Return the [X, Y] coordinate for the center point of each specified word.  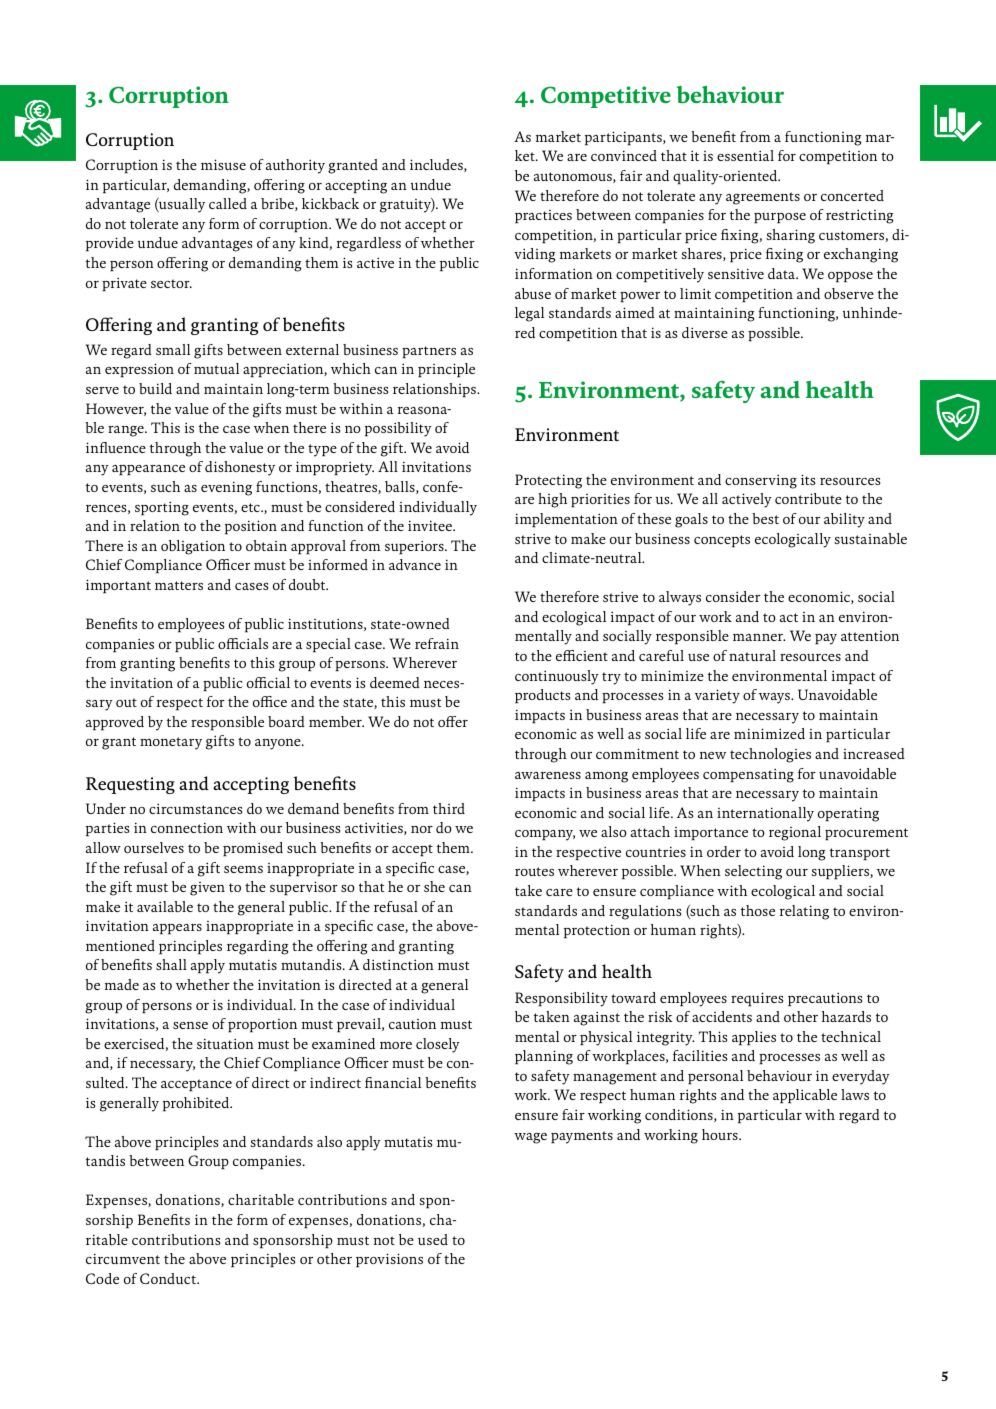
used [433, 1239]
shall [171, 964]
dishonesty [240, 468]
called [228, 203]
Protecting [548, 481]
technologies [770, 755]
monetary [171, 743]
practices [543, 217]
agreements [763, 198]
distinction [398, 964]
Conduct [169, 1278]
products [542, 696]
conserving [761, 481]
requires [757, 999]
